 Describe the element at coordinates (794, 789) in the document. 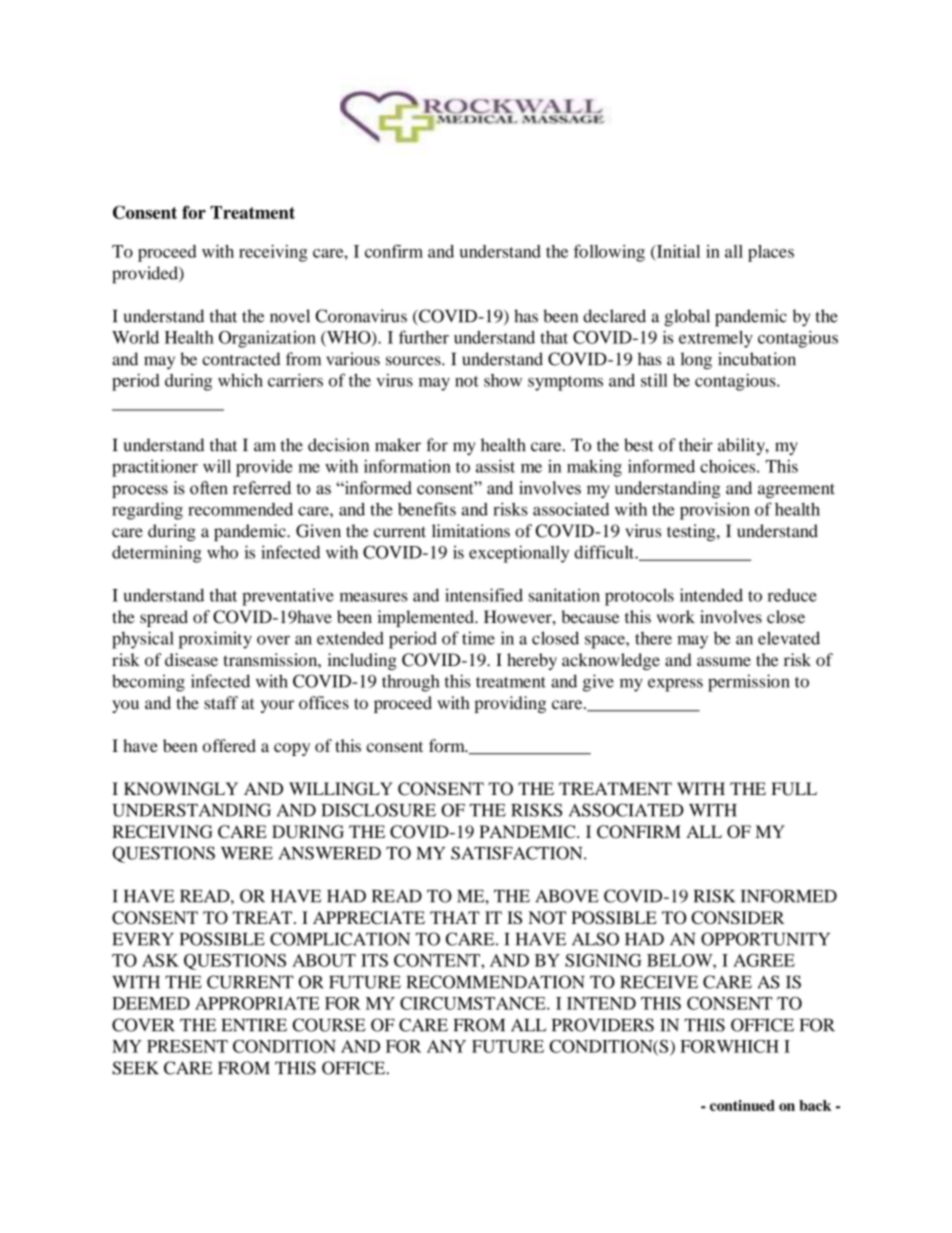

I see `FULL` at that location.
